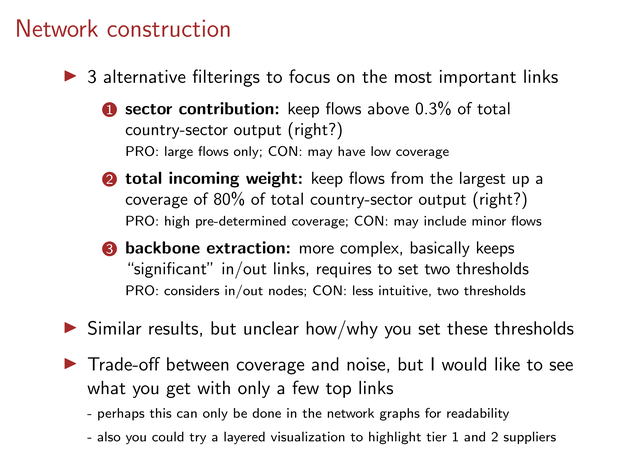  I want to click on less, so click(363, 290).
